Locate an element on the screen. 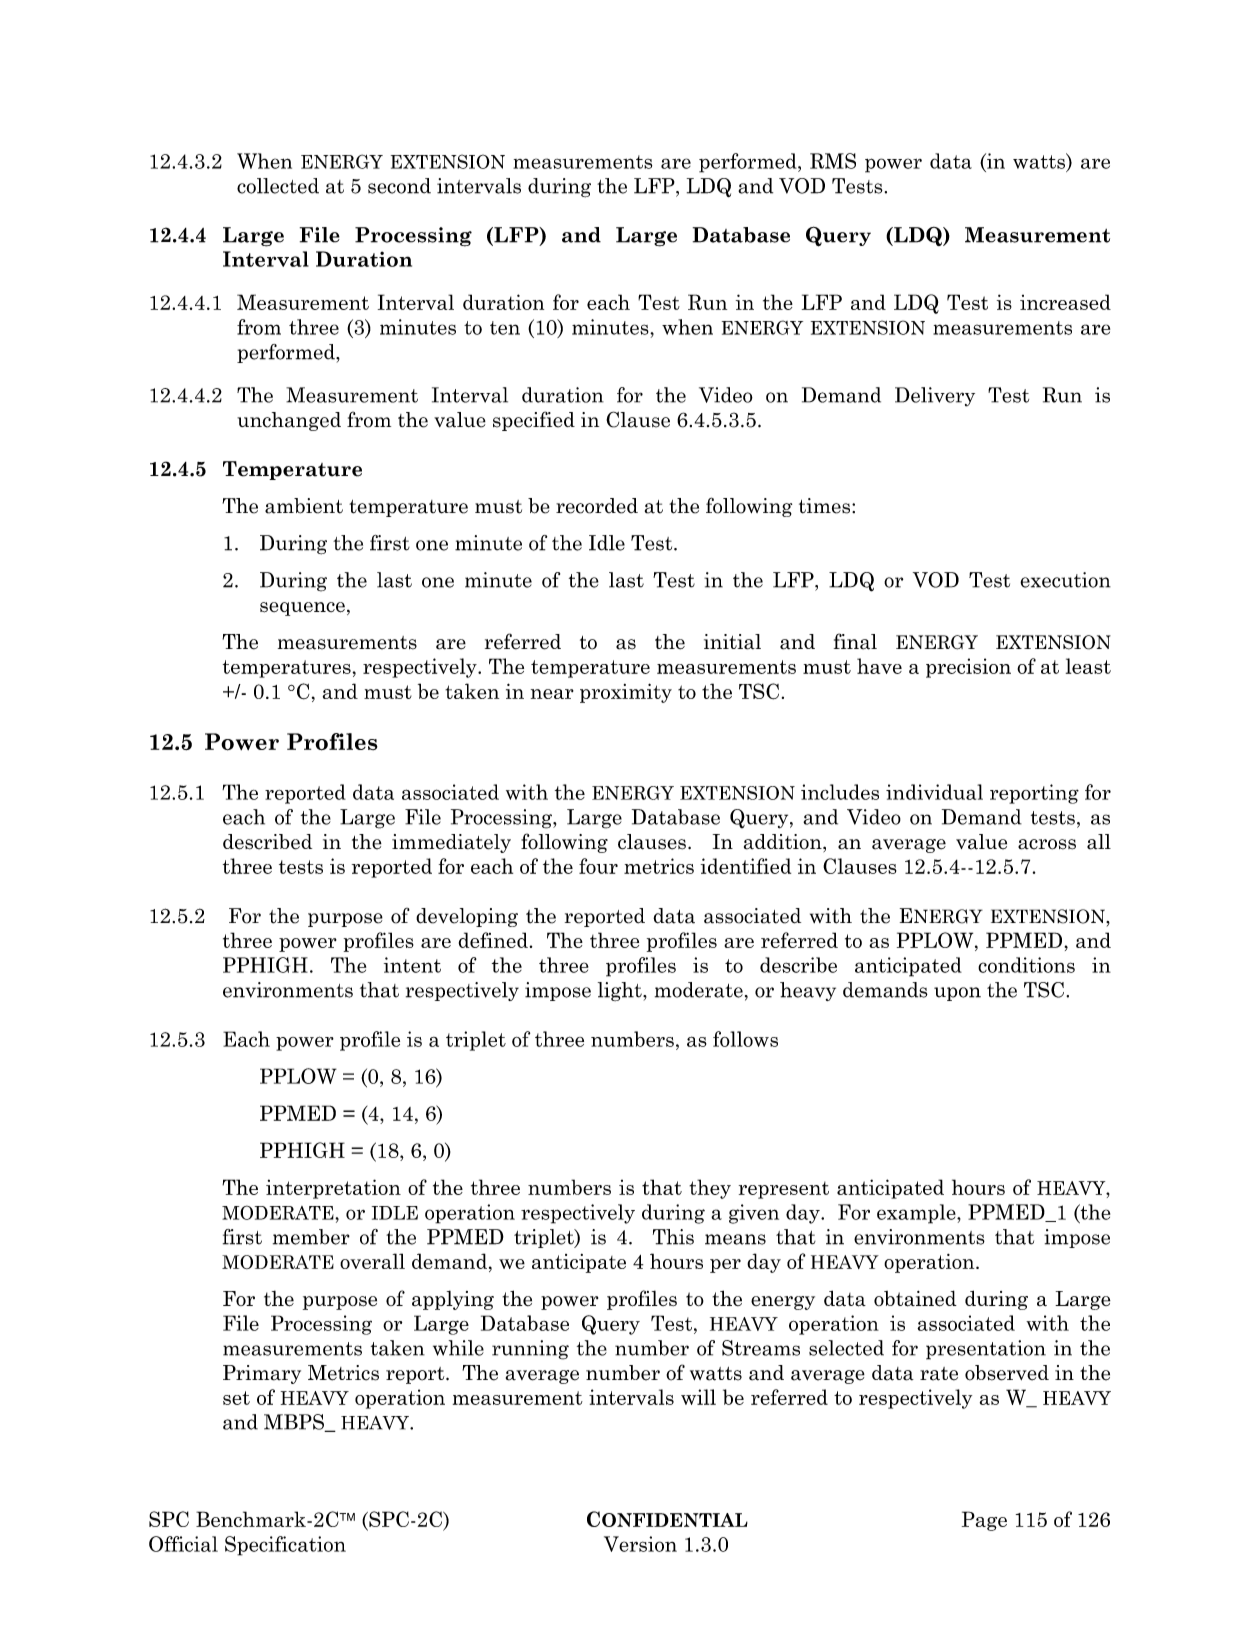 This screenshot has height=1630, width=1259. RMS is located at coordinates (833, 161).
